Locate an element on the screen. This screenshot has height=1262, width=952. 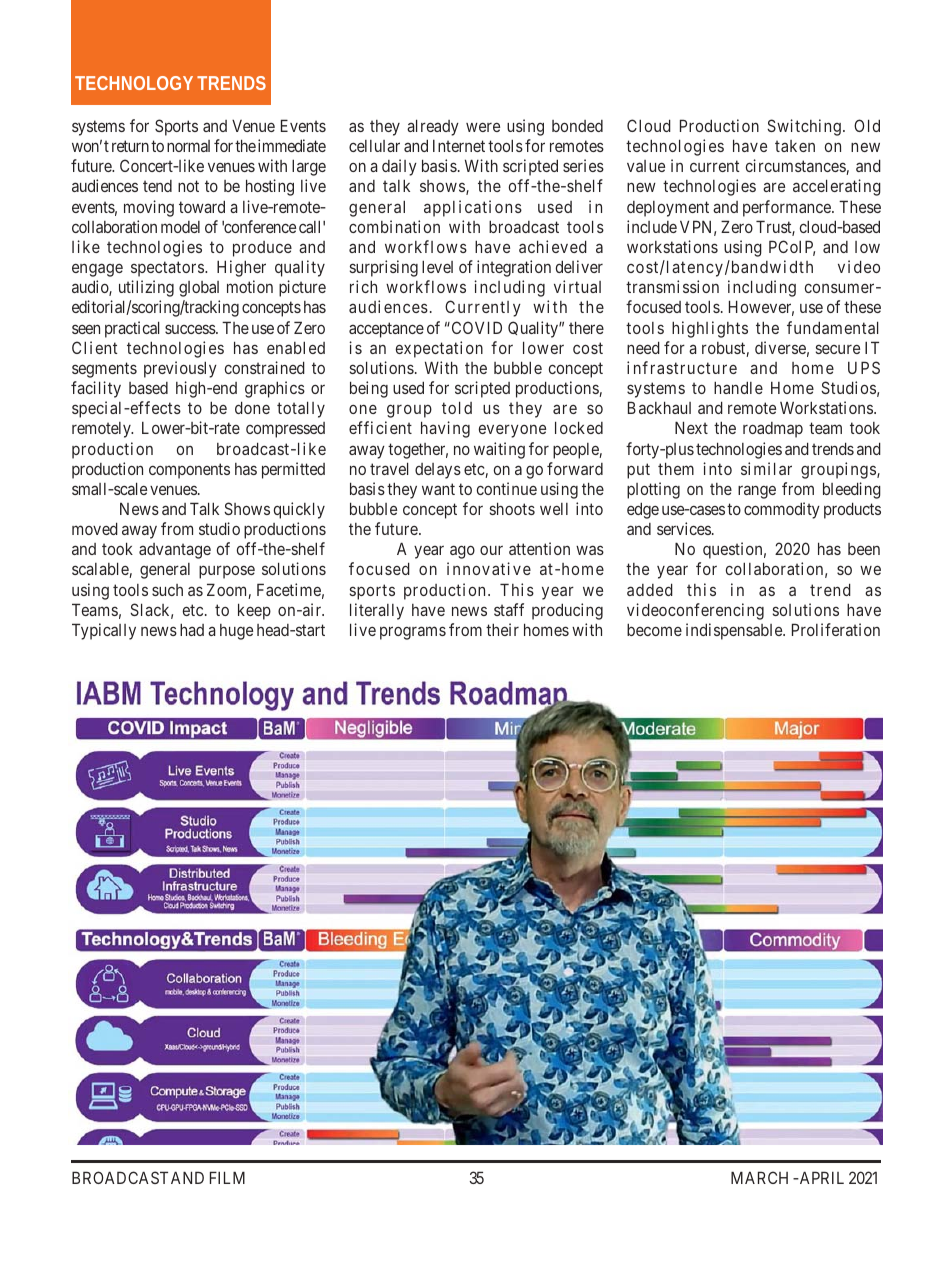
transmission is located at coordinates (672, 286).
